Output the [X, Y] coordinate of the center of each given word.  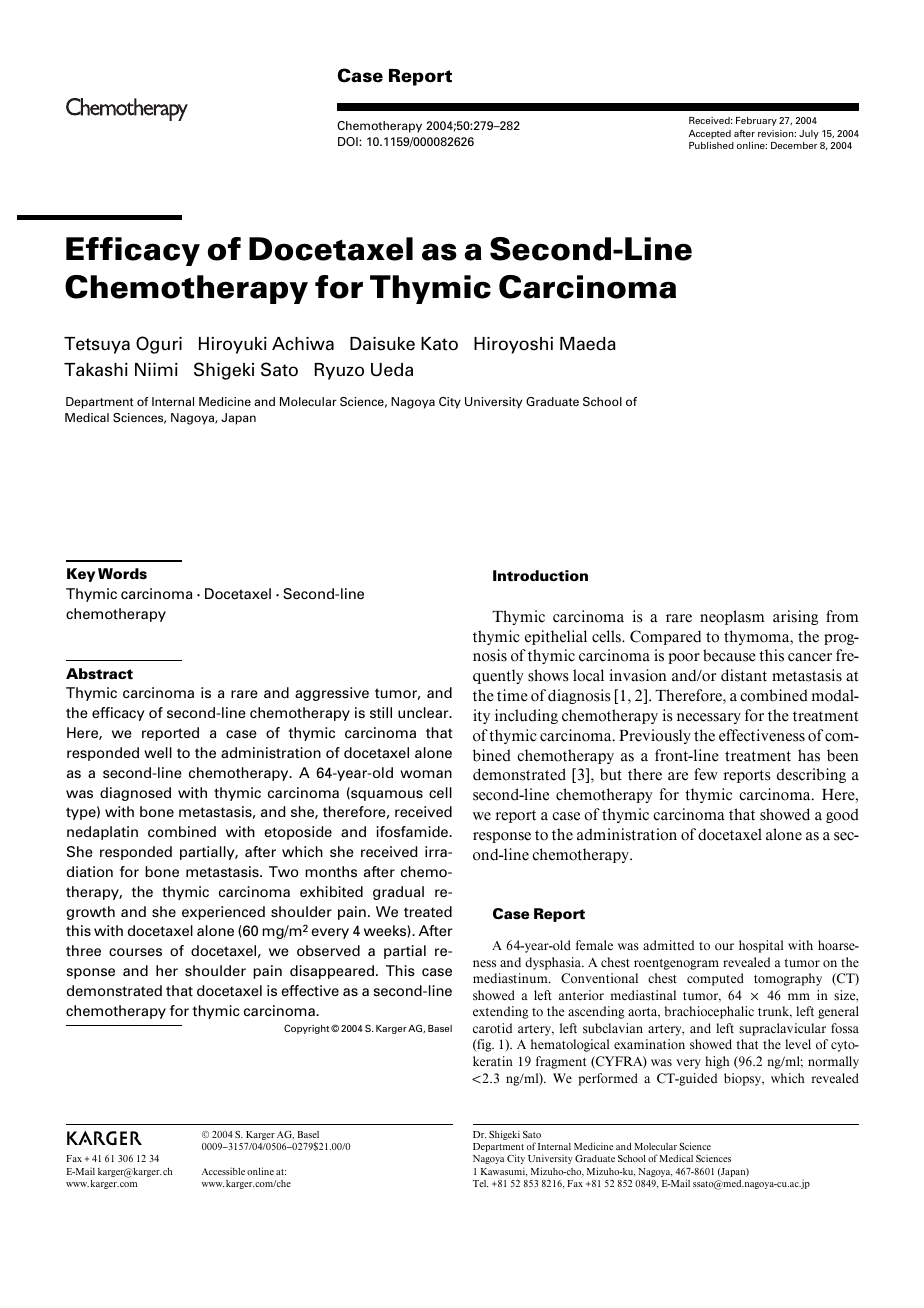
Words [122, 573]
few [706, 774]
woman [426, 774]
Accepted [709, 134]
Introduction [540, 576]
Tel [480, 1183]
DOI [349, 141]
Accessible [223, 1171]
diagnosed [135, 794]
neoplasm [732, 617]
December [794, 145]
